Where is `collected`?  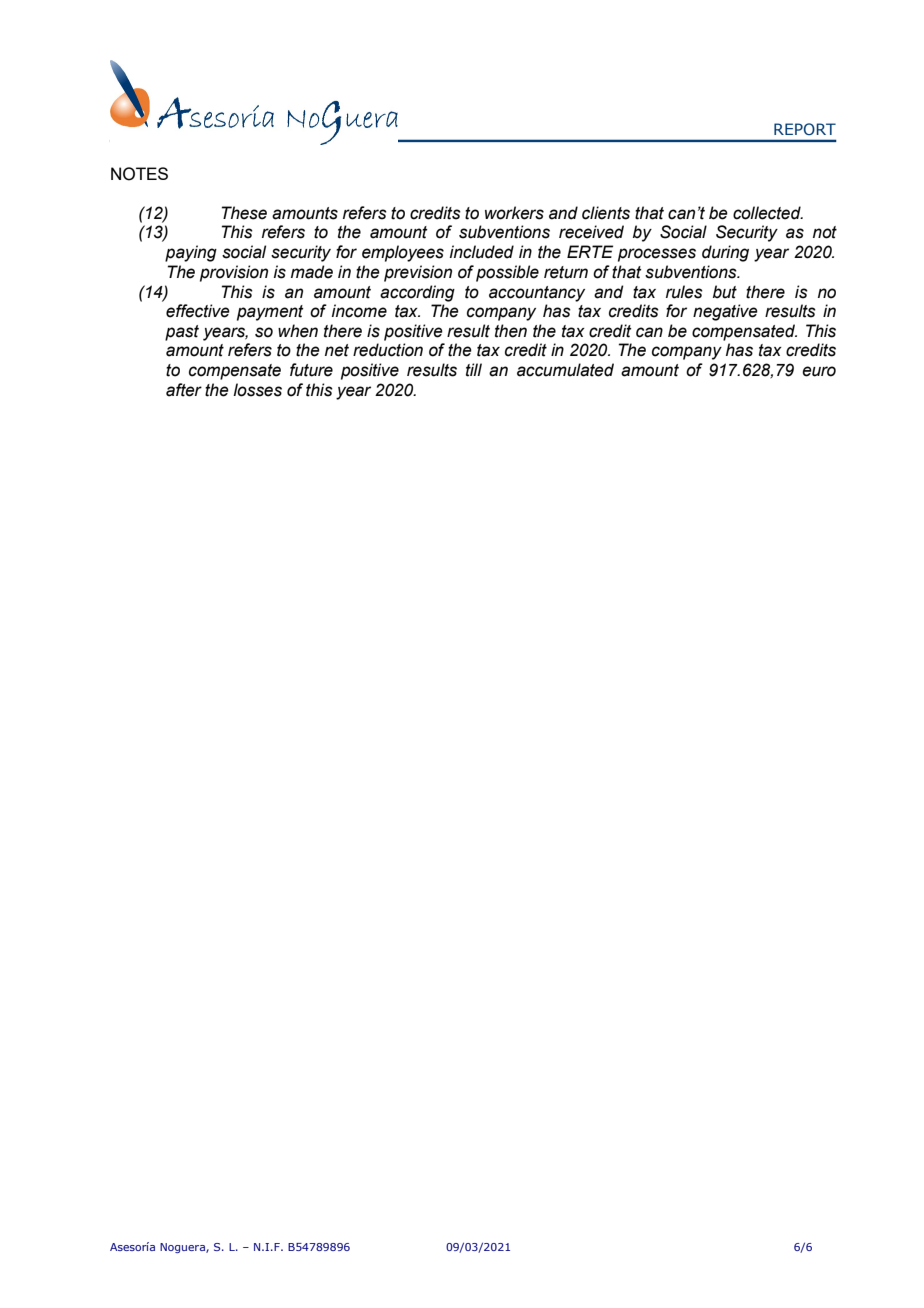 collected is located at coordinates (768, 213).
